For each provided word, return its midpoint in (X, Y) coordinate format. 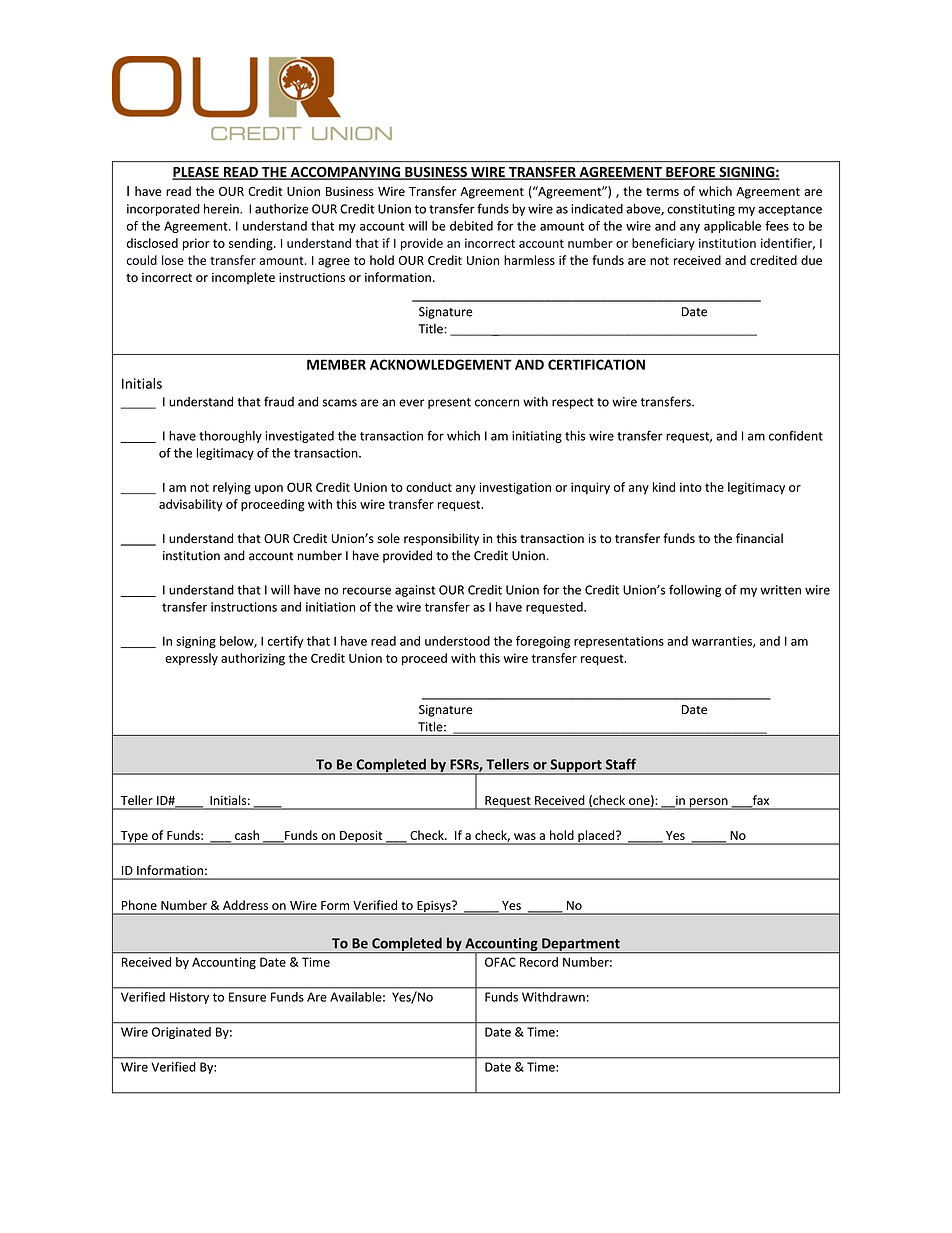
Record (539, 962)
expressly (191, 659)
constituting (701, 210)
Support (576, 767)
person (709, 804)
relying (232, 488)
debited (471, 226)
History (189, 998)
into (691, 487)
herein (222, 209)
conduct (429, 487)
